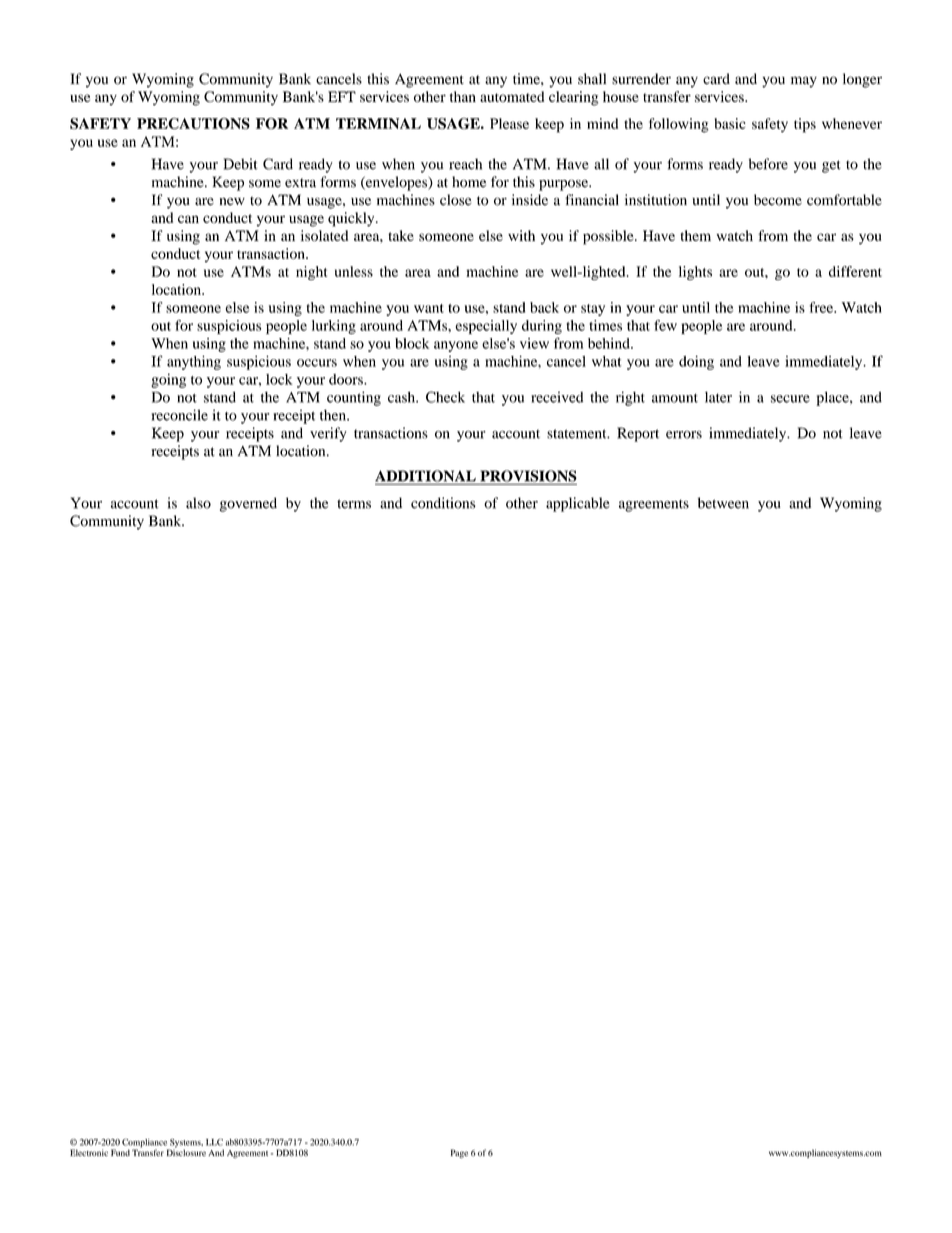 This document has height=1233, width=952. Describe the element at coordinates (186, 1151) in the document. I see `Disclosure` at that location.
